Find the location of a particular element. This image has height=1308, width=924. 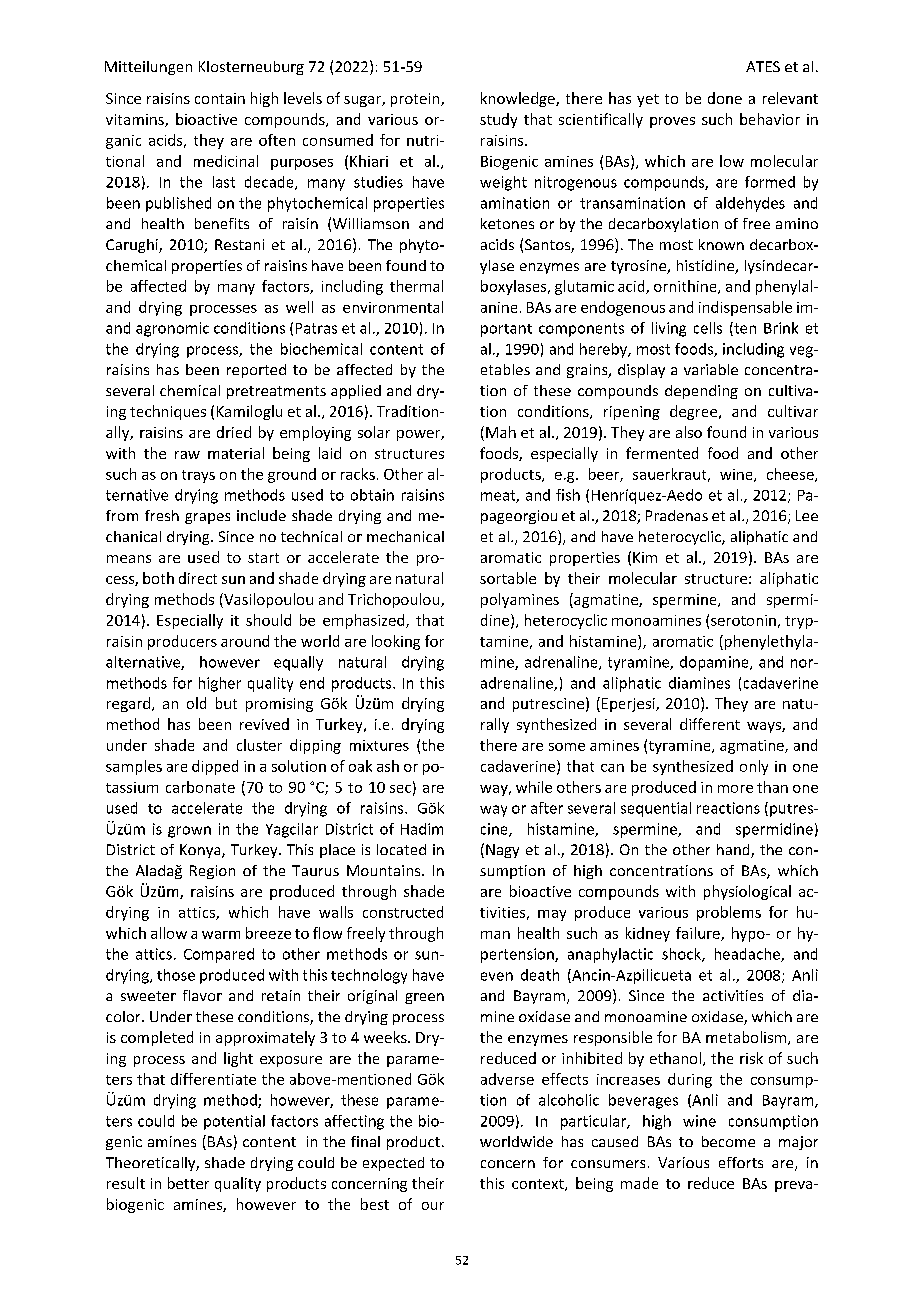

variable is located at coordinates (711, 369).
